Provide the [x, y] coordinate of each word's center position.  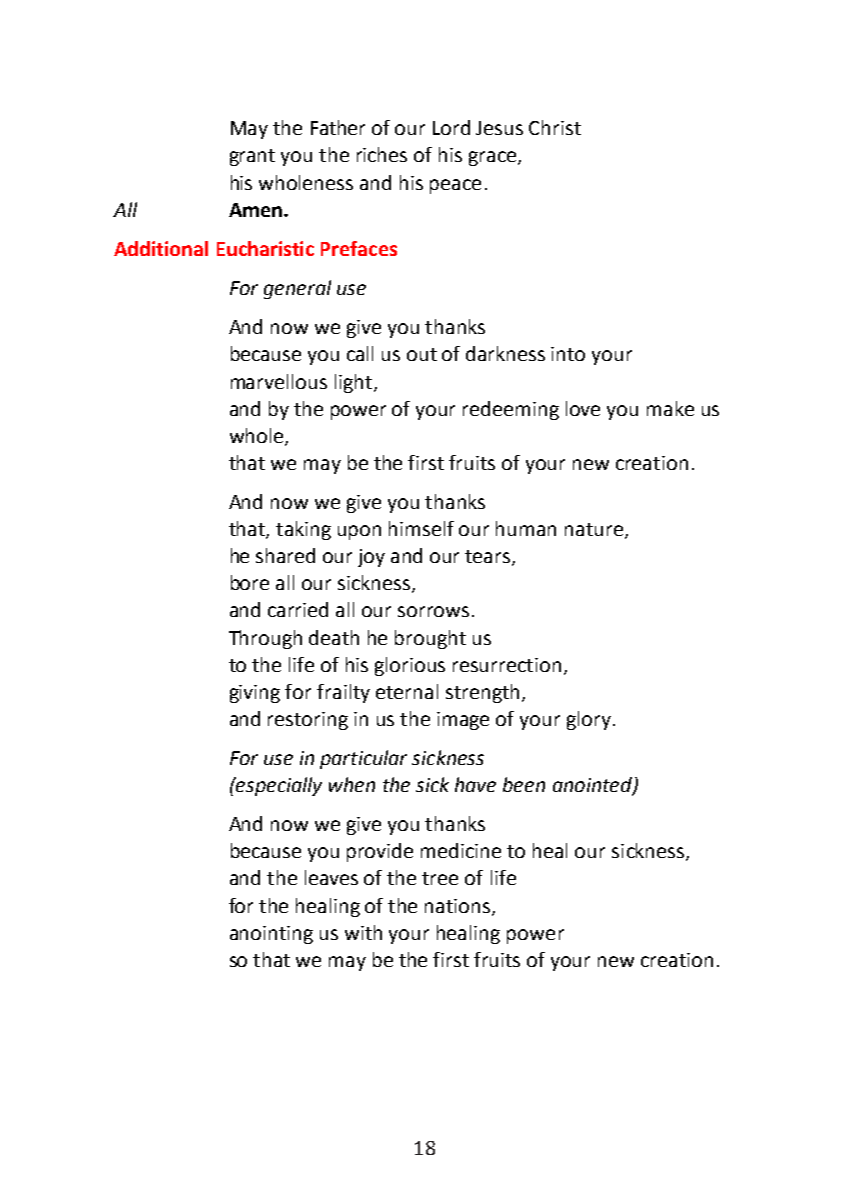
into [568, 354]
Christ [555, 127]
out [422, 354]
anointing [271, 935]
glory [589, 720]
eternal [407, 691]
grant [252, 157]
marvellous [279, 381]
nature [595, 531]
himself [421, 528]
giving [255, 694]
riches [382, 154]
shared [285, 555]
